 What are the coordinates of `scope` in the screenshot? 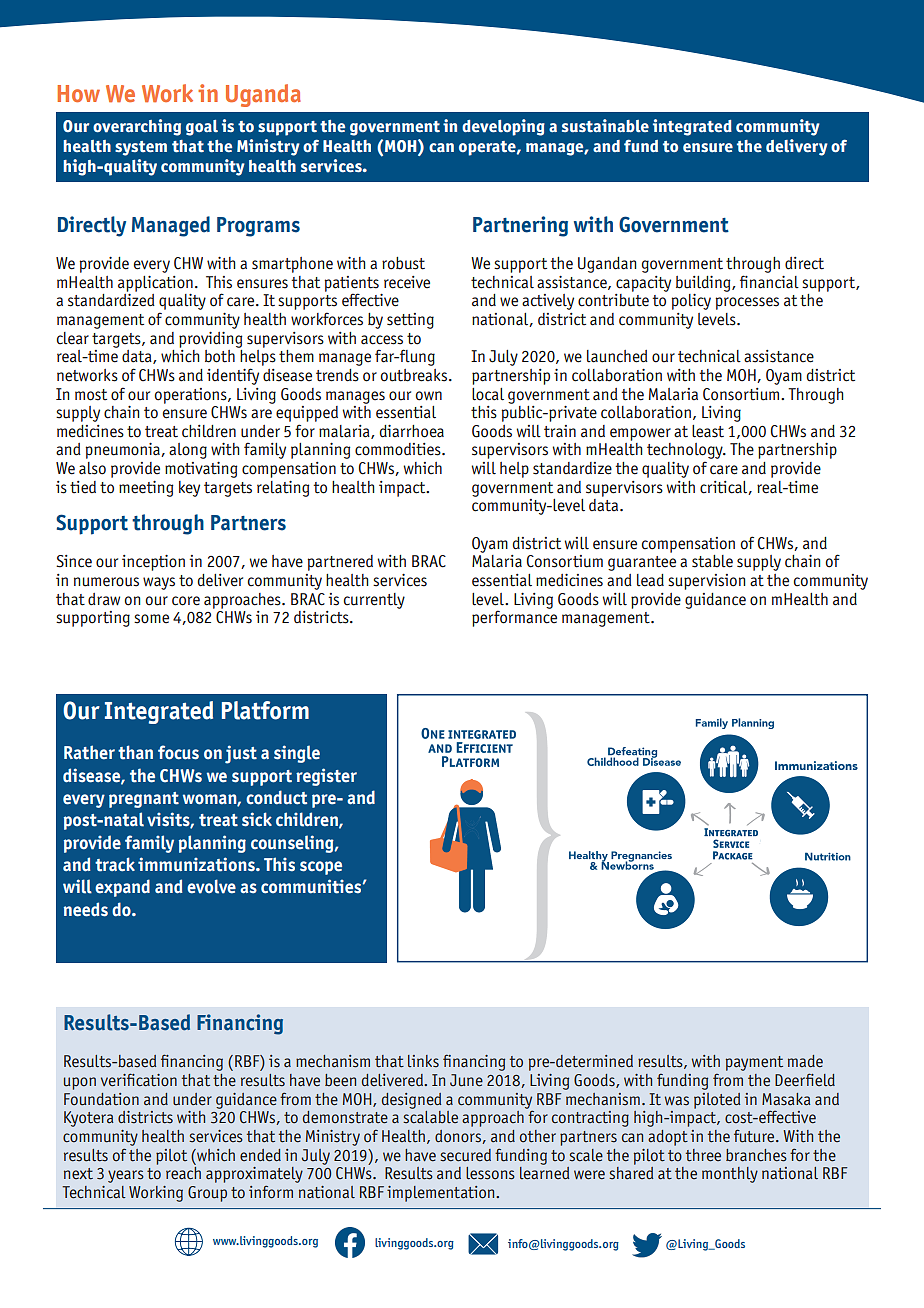 It's located at (321, 868).
